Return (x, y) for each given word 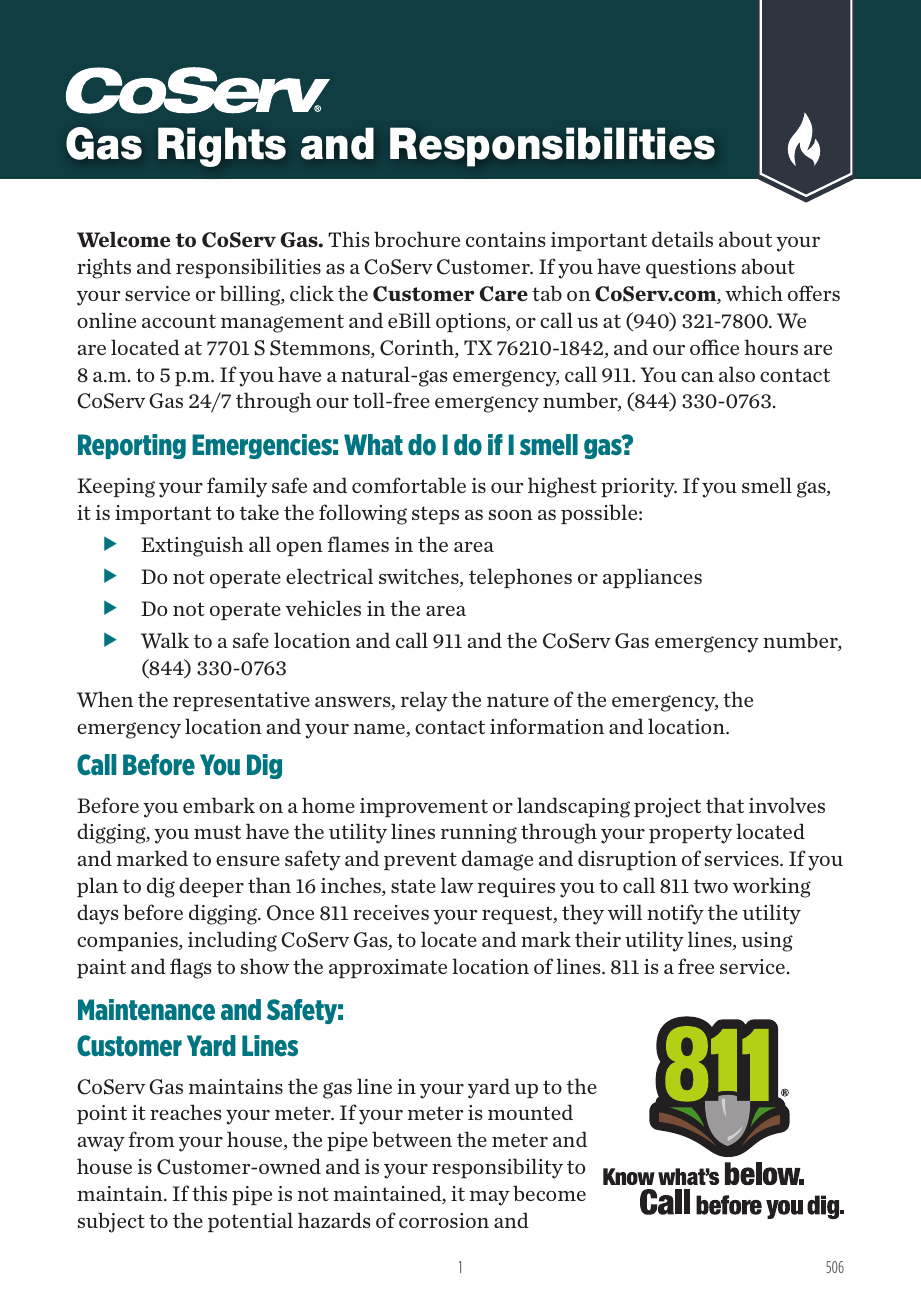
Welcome (123, 239)
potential (250, 1222)
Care (504, 294)
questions (691, 268)
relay (424, 701)
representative (241, 701)
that (725, 805)
